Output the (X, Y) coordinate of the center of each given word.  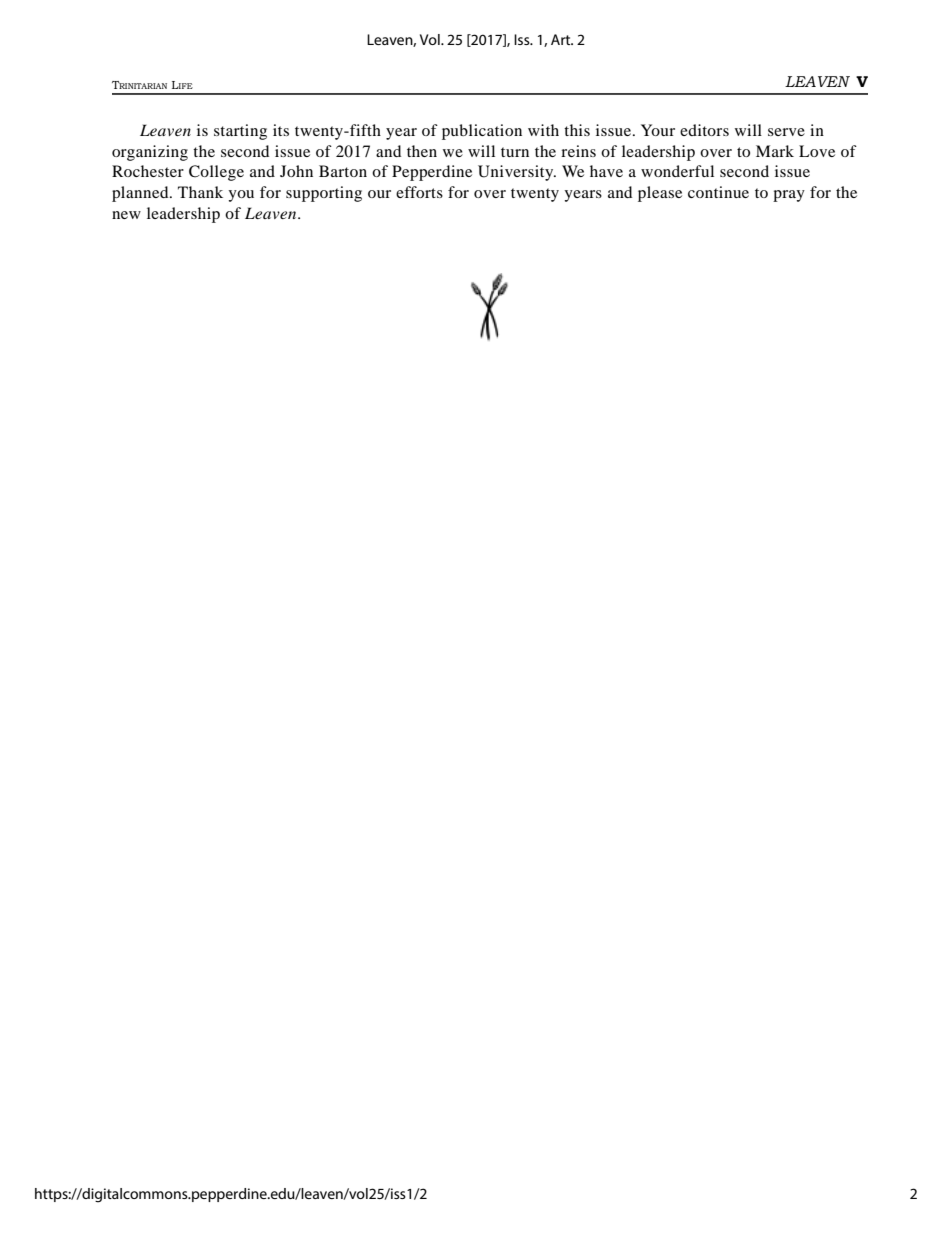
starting (240, 132)
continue (718, 192)
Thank (200, 192)
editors (704, 130)
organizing (150, 153)
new (126, 215)
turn (515, 152)
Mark (775, 151)
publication (482, 132)
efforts (419, 192)
